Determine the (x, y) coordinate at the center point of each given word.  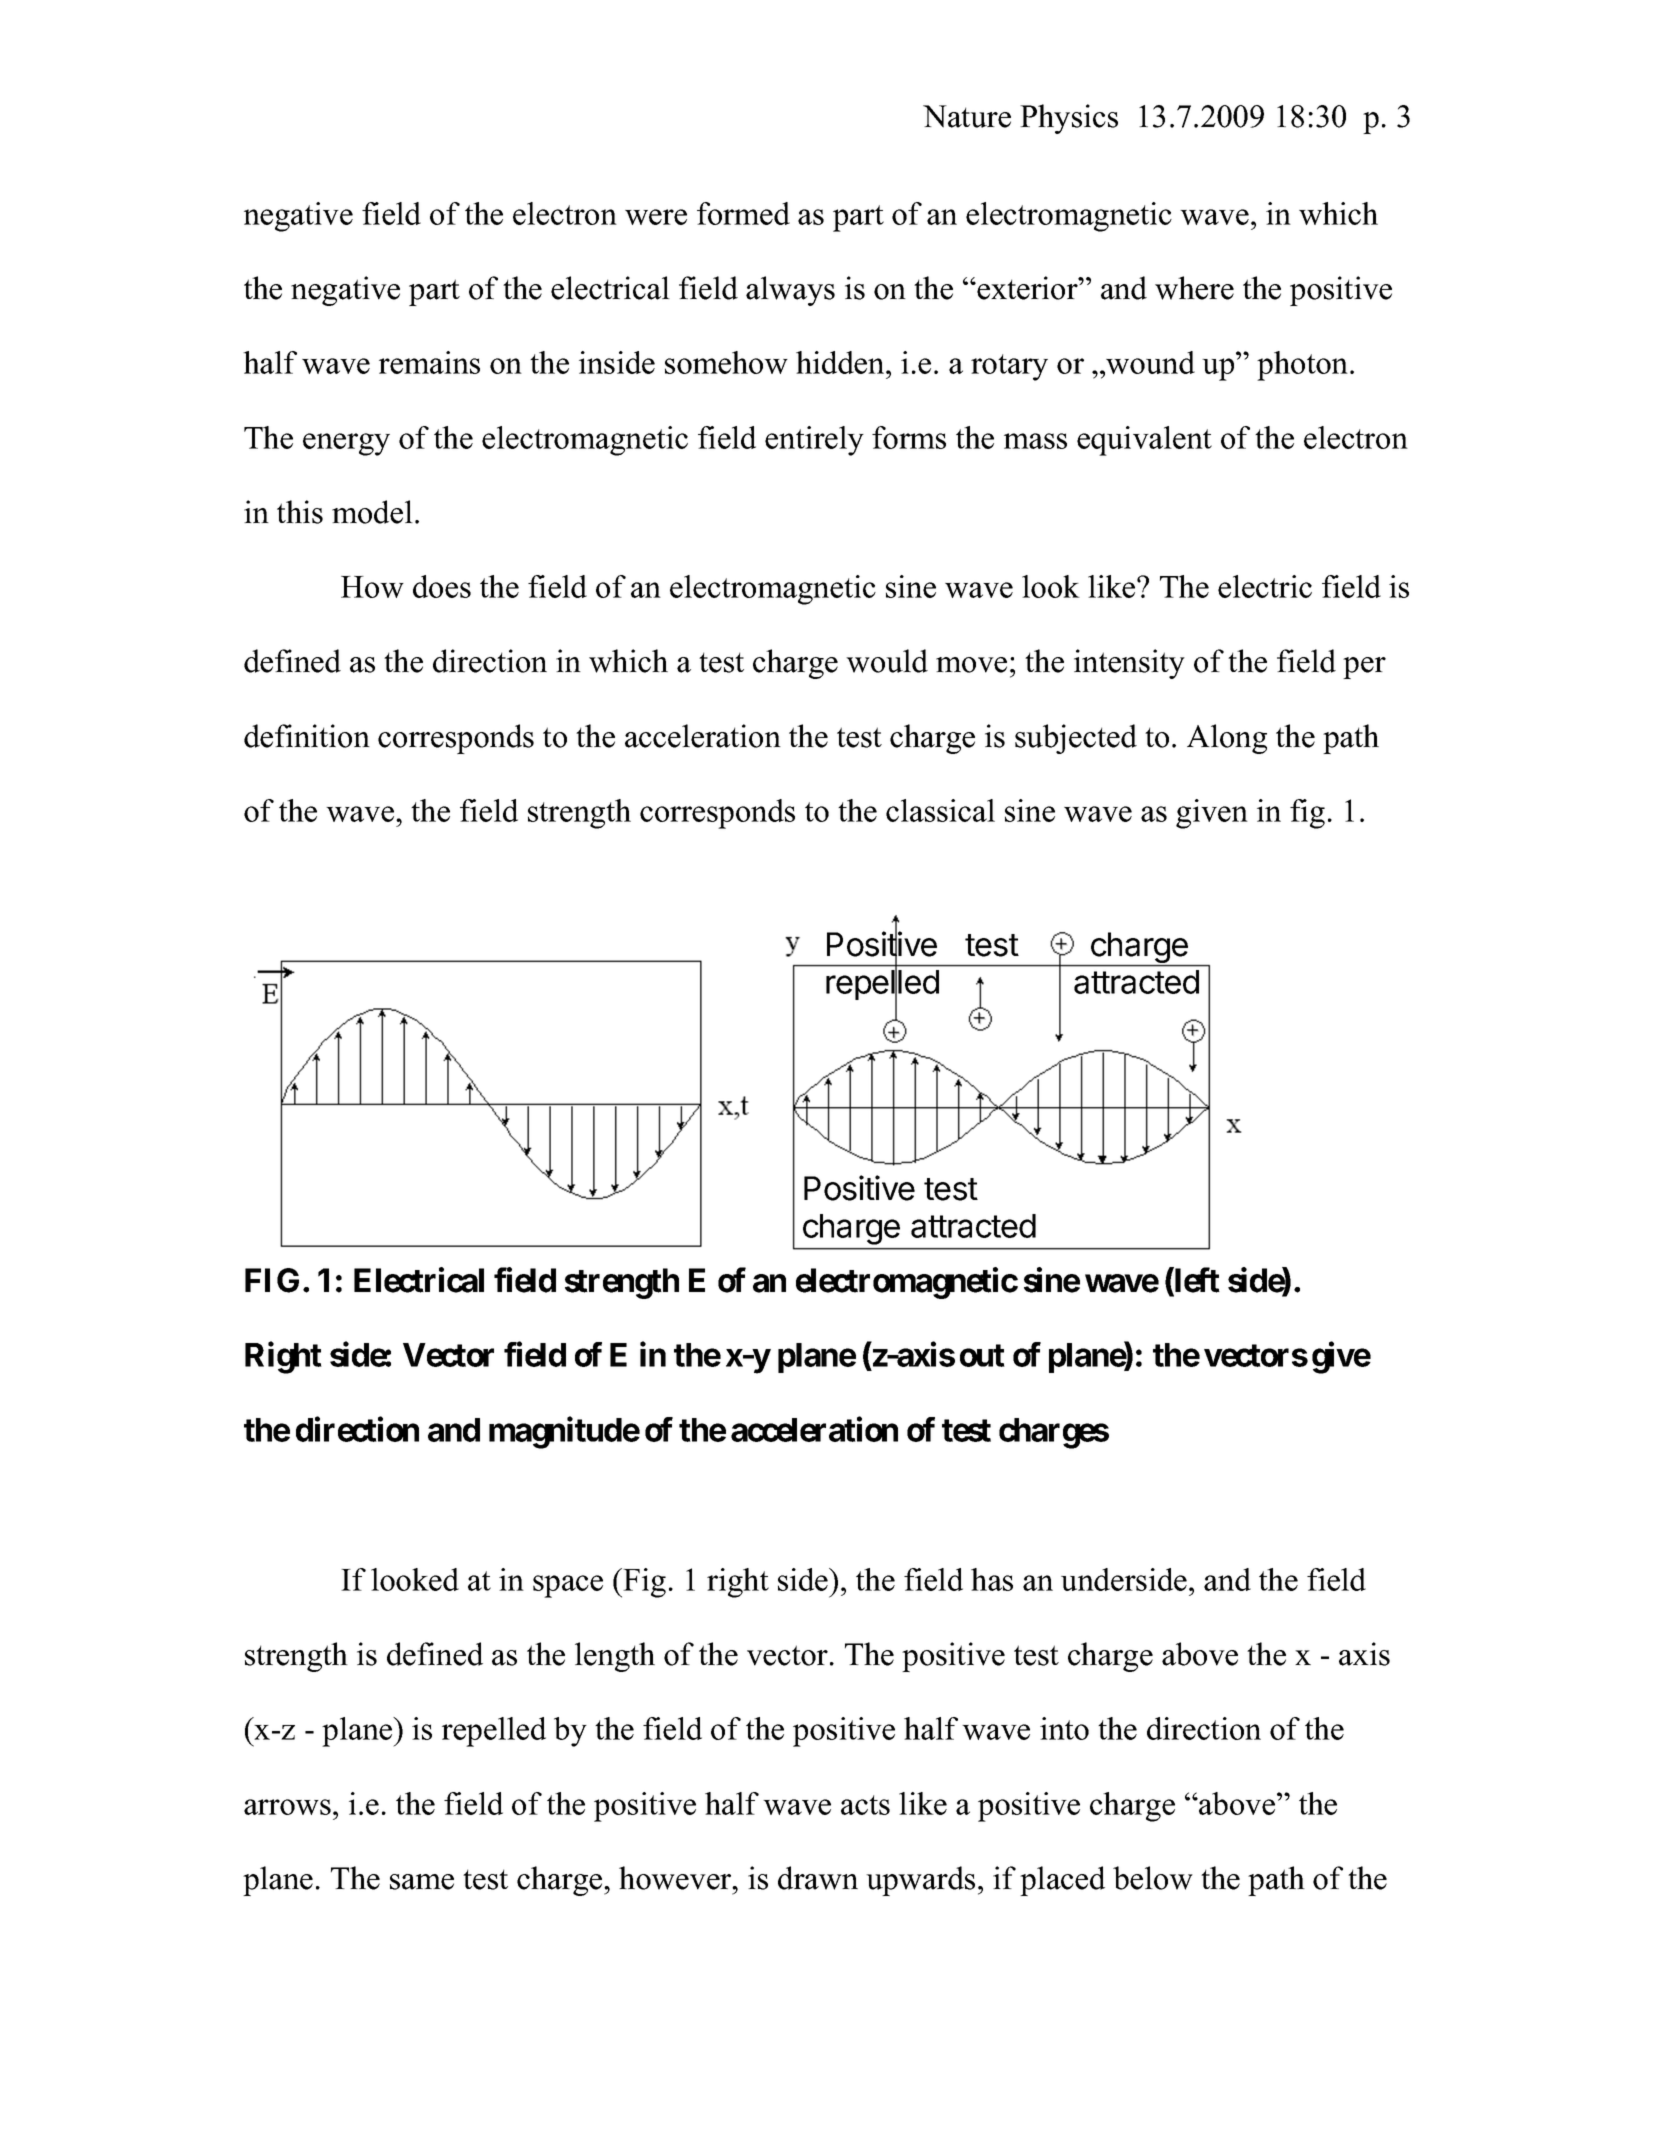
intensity (1129, 664)
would (887, 661)
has (992, 1579)
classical (940, 810)
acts (865, 1805)
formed (743, 213)
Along (1227, 739)
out (982, 1355)
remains (429, 362)
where (1194, 288)
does (442, 586)
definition (307, 736)
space (568, 1586)
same (422, 1882)
